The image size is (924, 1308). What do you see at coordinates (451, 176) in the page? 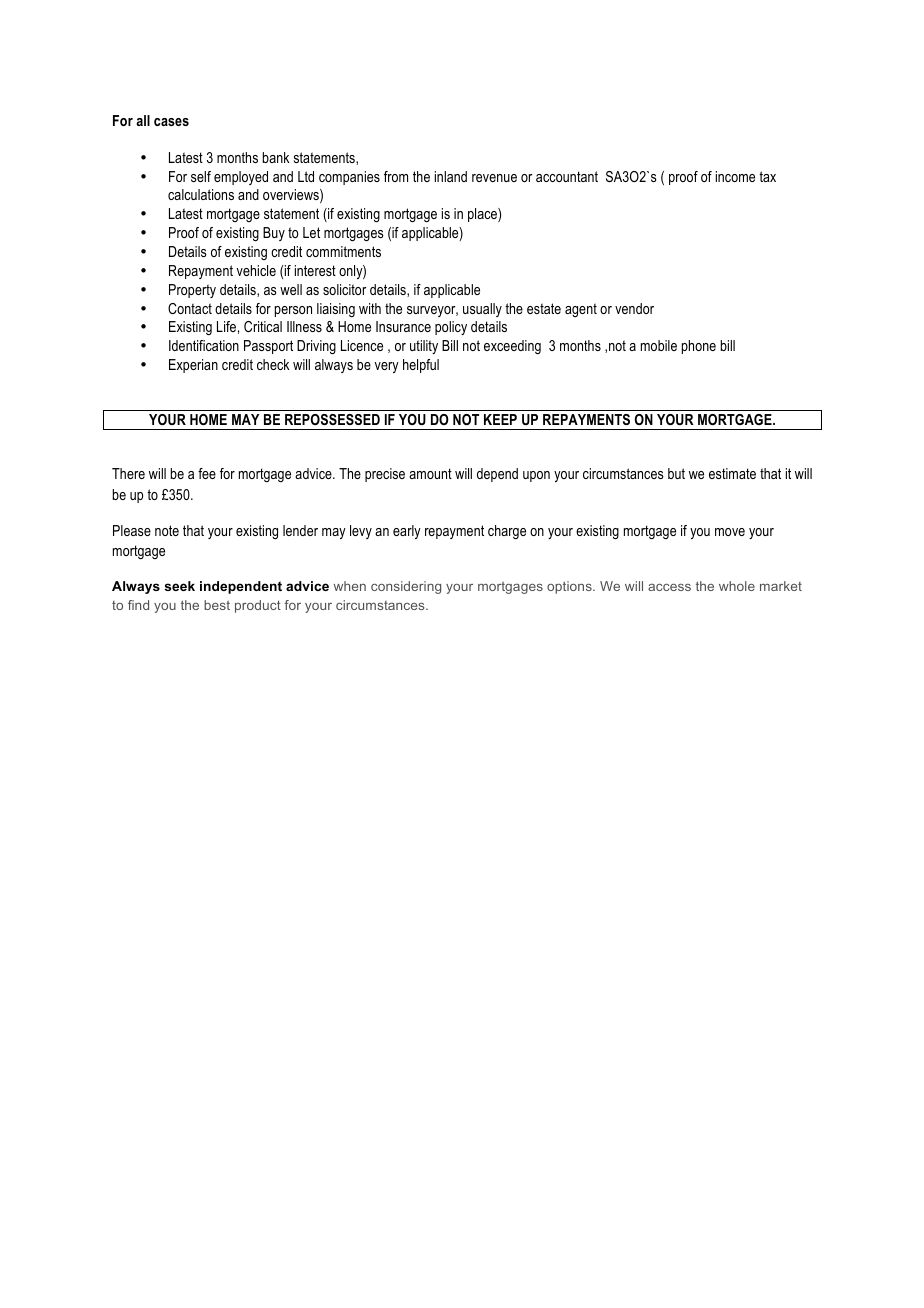
I see `inland` at bounding box center [451, 176].
